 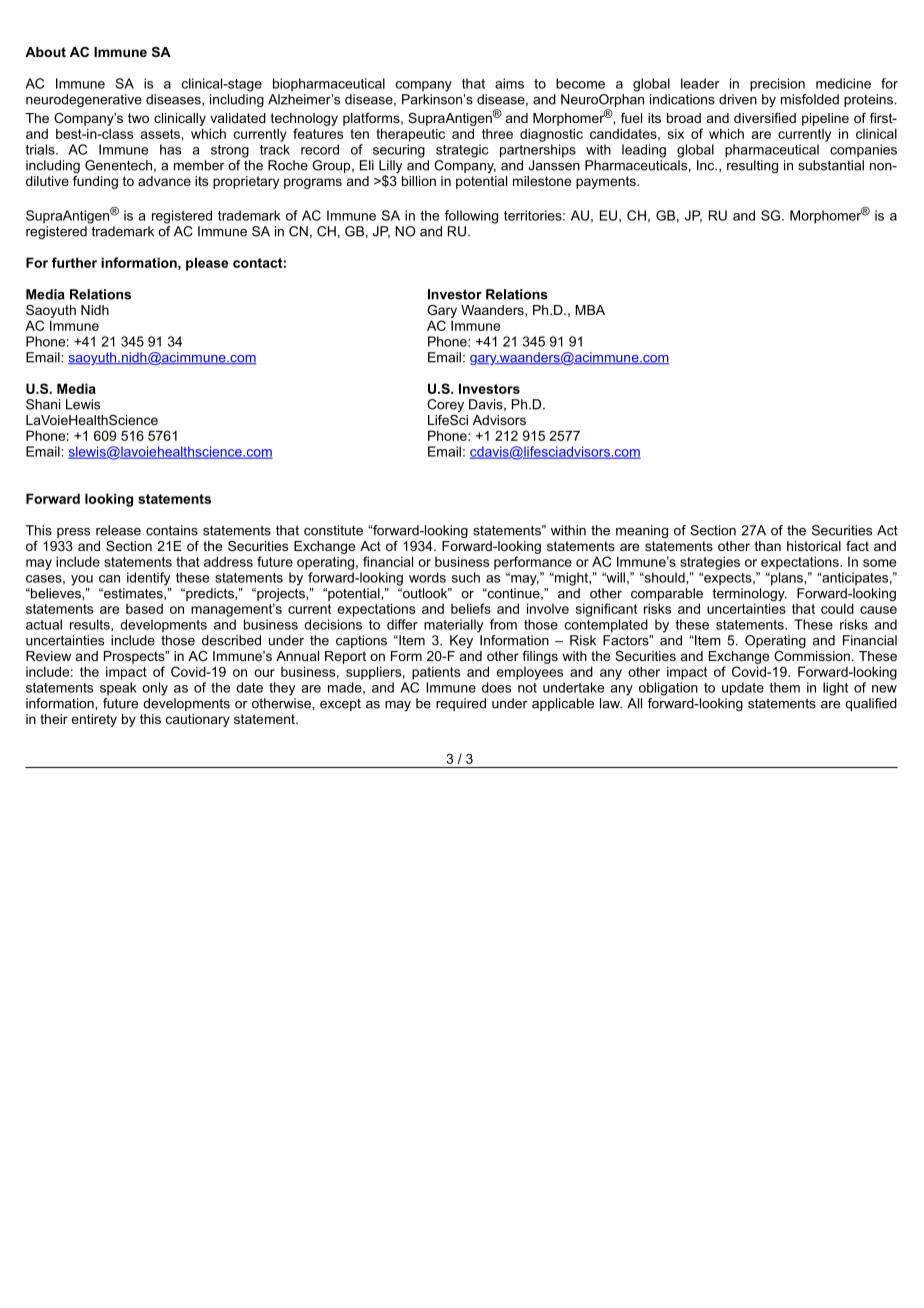 I want to click on than, so click(x=768, y=546).
